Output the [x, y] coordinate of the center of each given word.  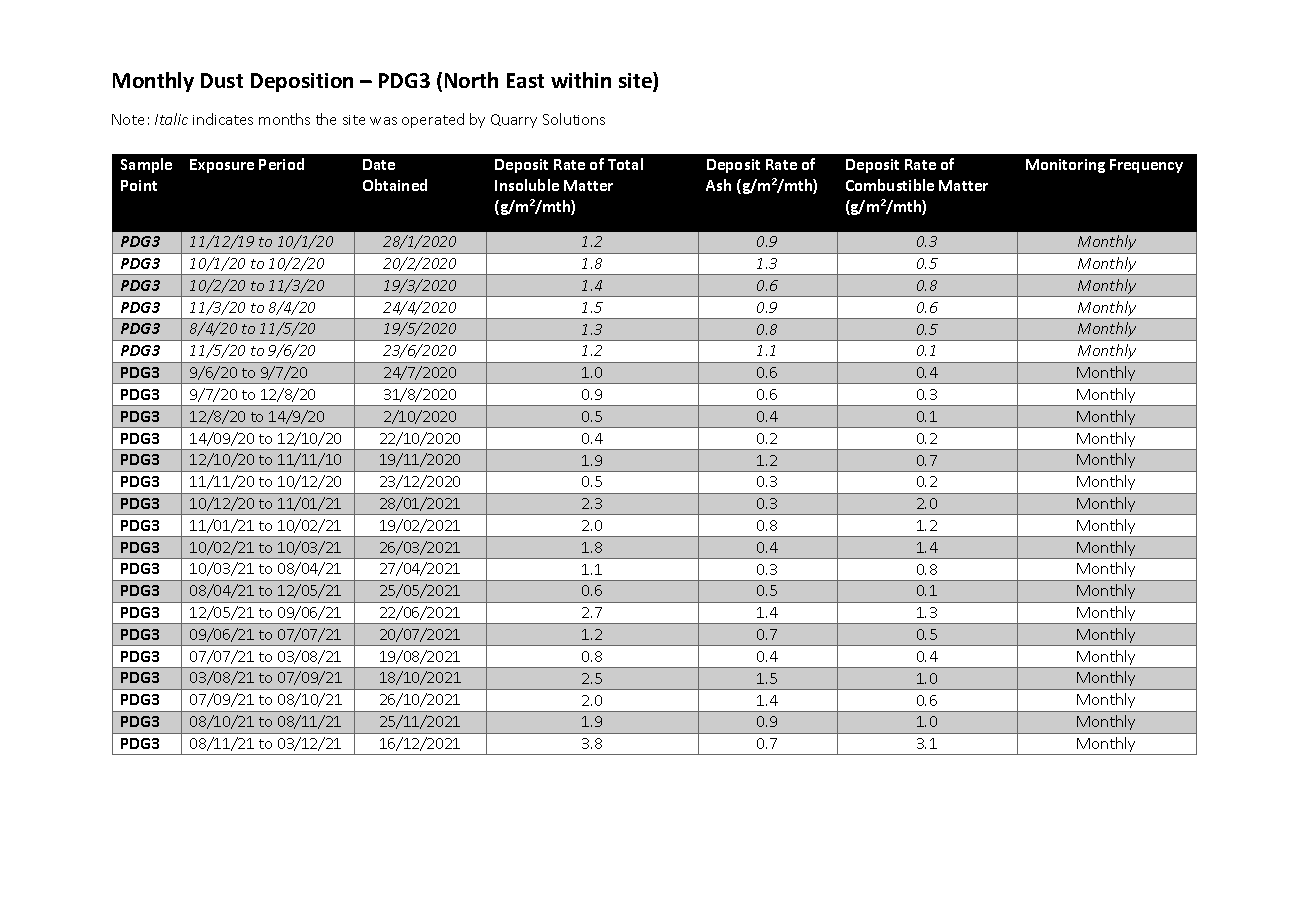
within [581, 80]
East [525, 80]
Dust [222, 80]
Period [281, 164]
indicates [223, 119]
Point [139, 185]
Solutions [574, 119]
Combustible [890, 185]
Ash [718, 185]
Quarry [514, 121]
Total [625, 164]
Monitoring [1065, 166]
